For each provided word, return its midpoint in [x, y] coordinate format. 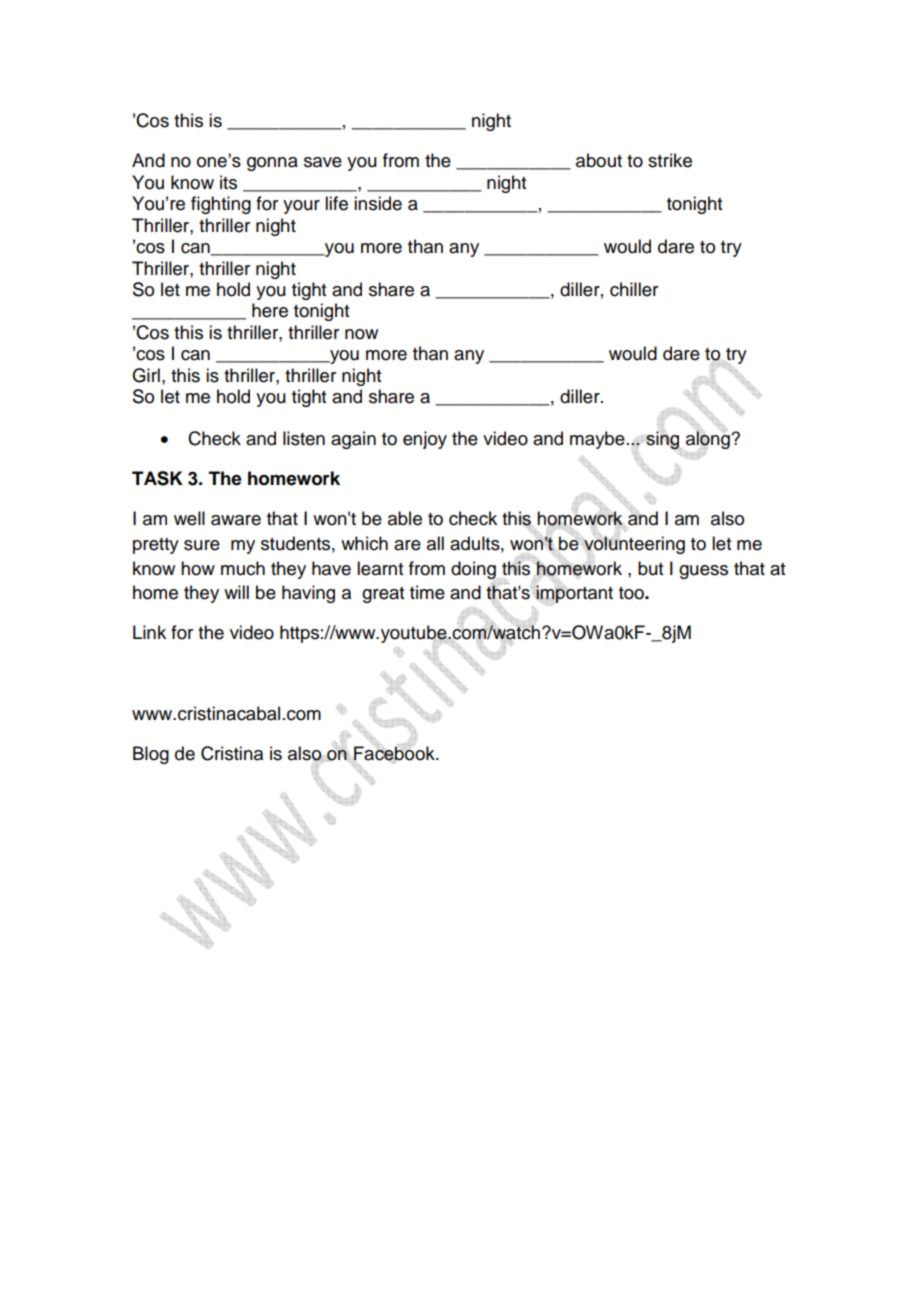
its [228, 182]
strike [670, 160]
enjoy [425, 440]
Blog [151, 755]
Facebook [395, 753]
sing [663, 440]
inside [378, 203]
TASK [157, 478]
